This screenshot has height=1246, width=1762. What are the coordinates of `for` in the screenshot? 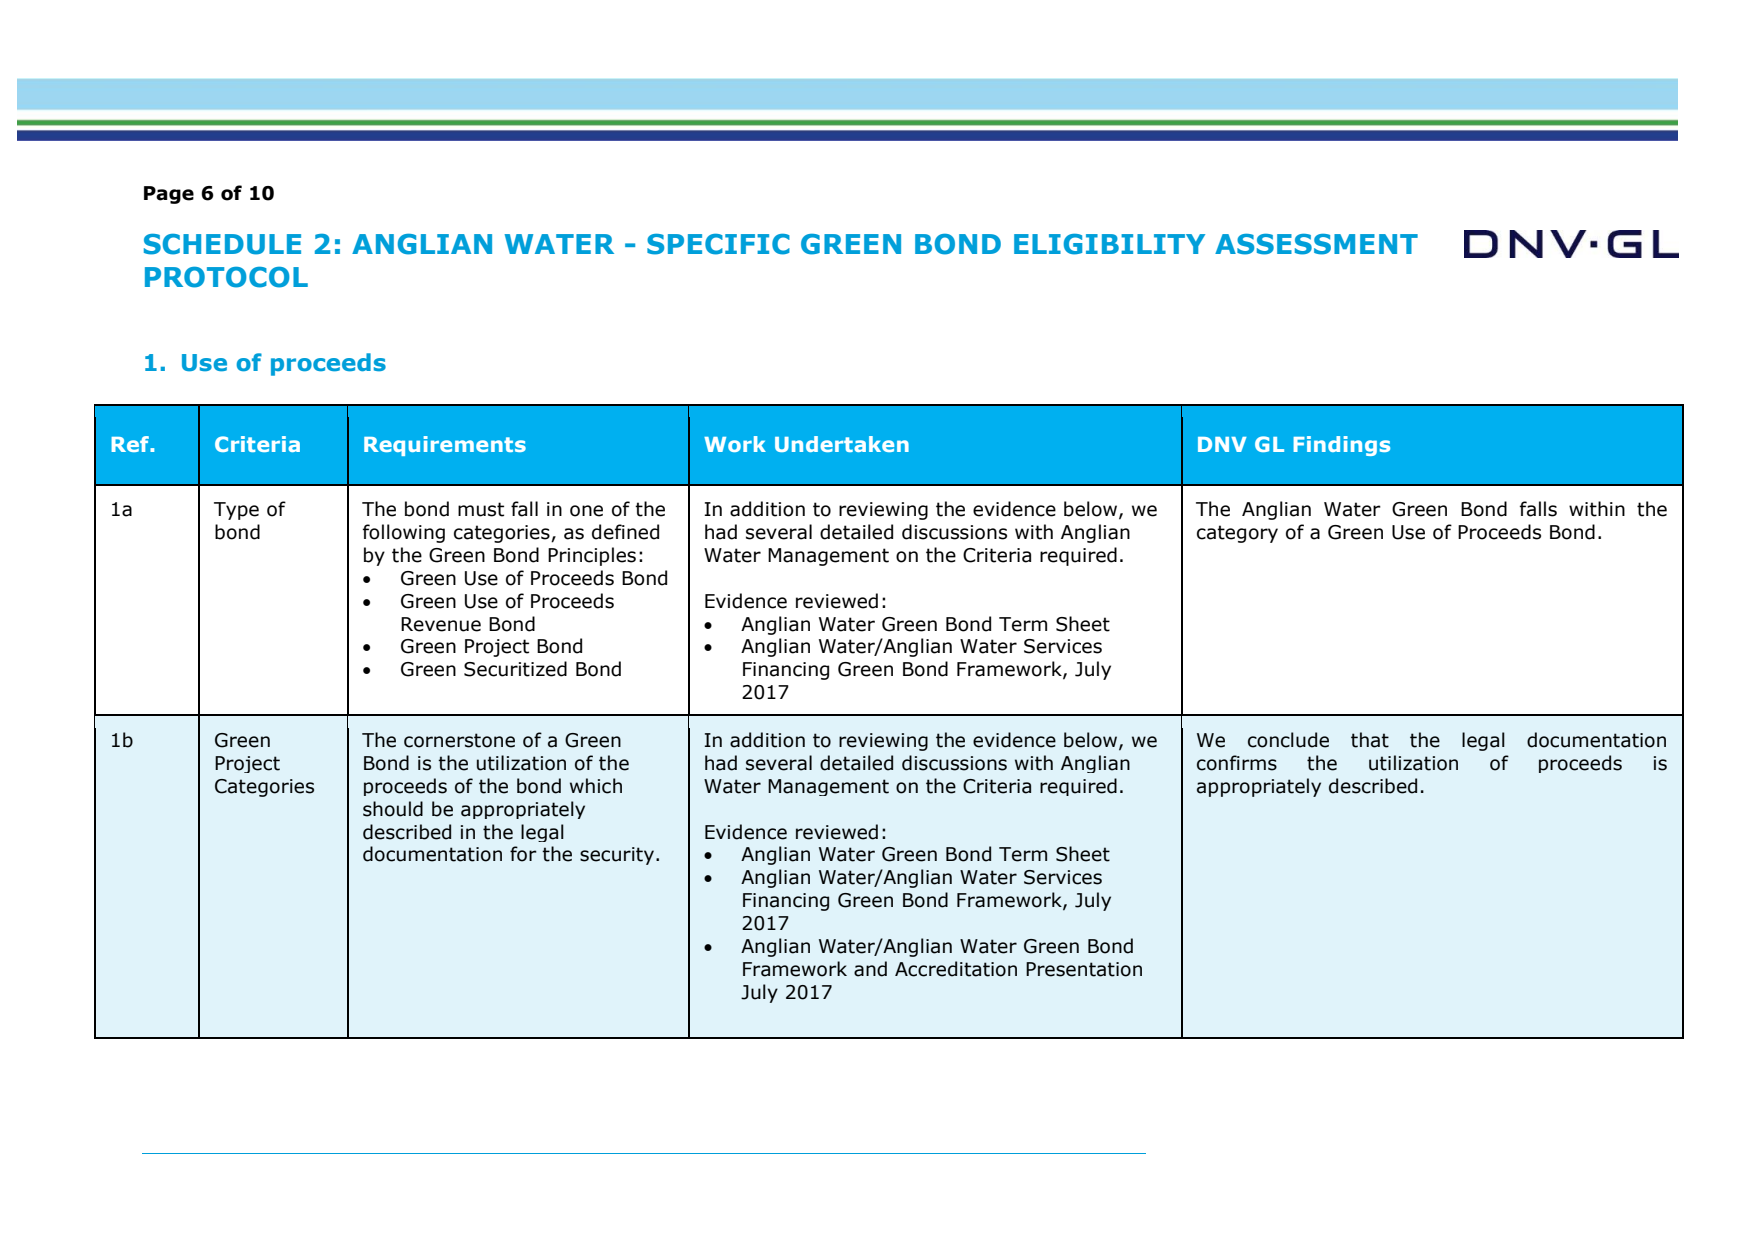 It's located at (523, 854).
